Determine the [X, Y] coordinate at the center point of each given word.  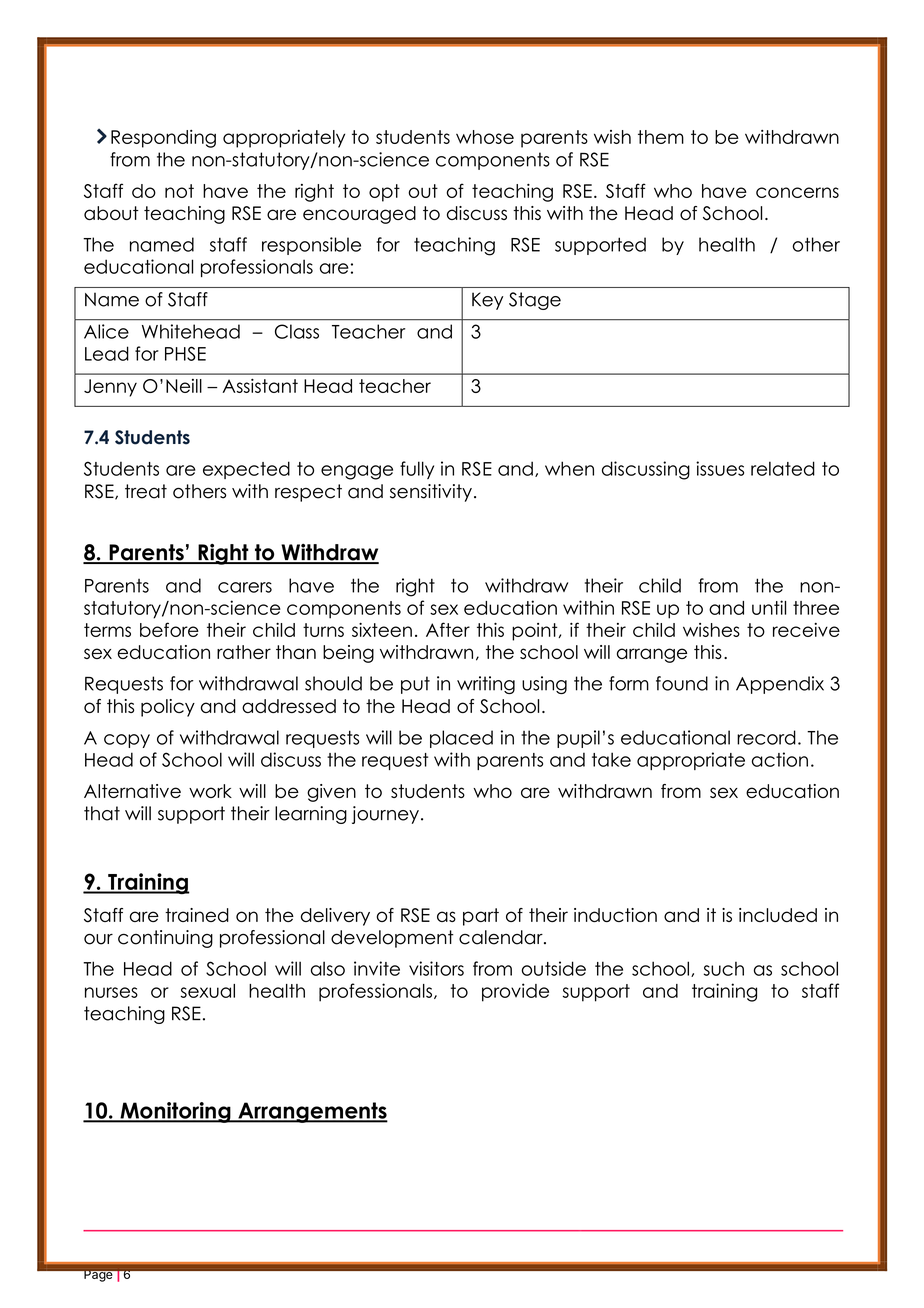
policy [168, 708]
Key [487, 301]
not [179, 191]
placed [461, 739]
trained [197, 915]
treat [146, 491]
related [783, 468]
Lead [107, 353]
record [766, 737]
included [778, 915]
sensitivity [431, 493]
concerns [797, 192]
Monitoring [175, 1112]
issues [720, 468]
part [481, 917]
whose [485, 137]
